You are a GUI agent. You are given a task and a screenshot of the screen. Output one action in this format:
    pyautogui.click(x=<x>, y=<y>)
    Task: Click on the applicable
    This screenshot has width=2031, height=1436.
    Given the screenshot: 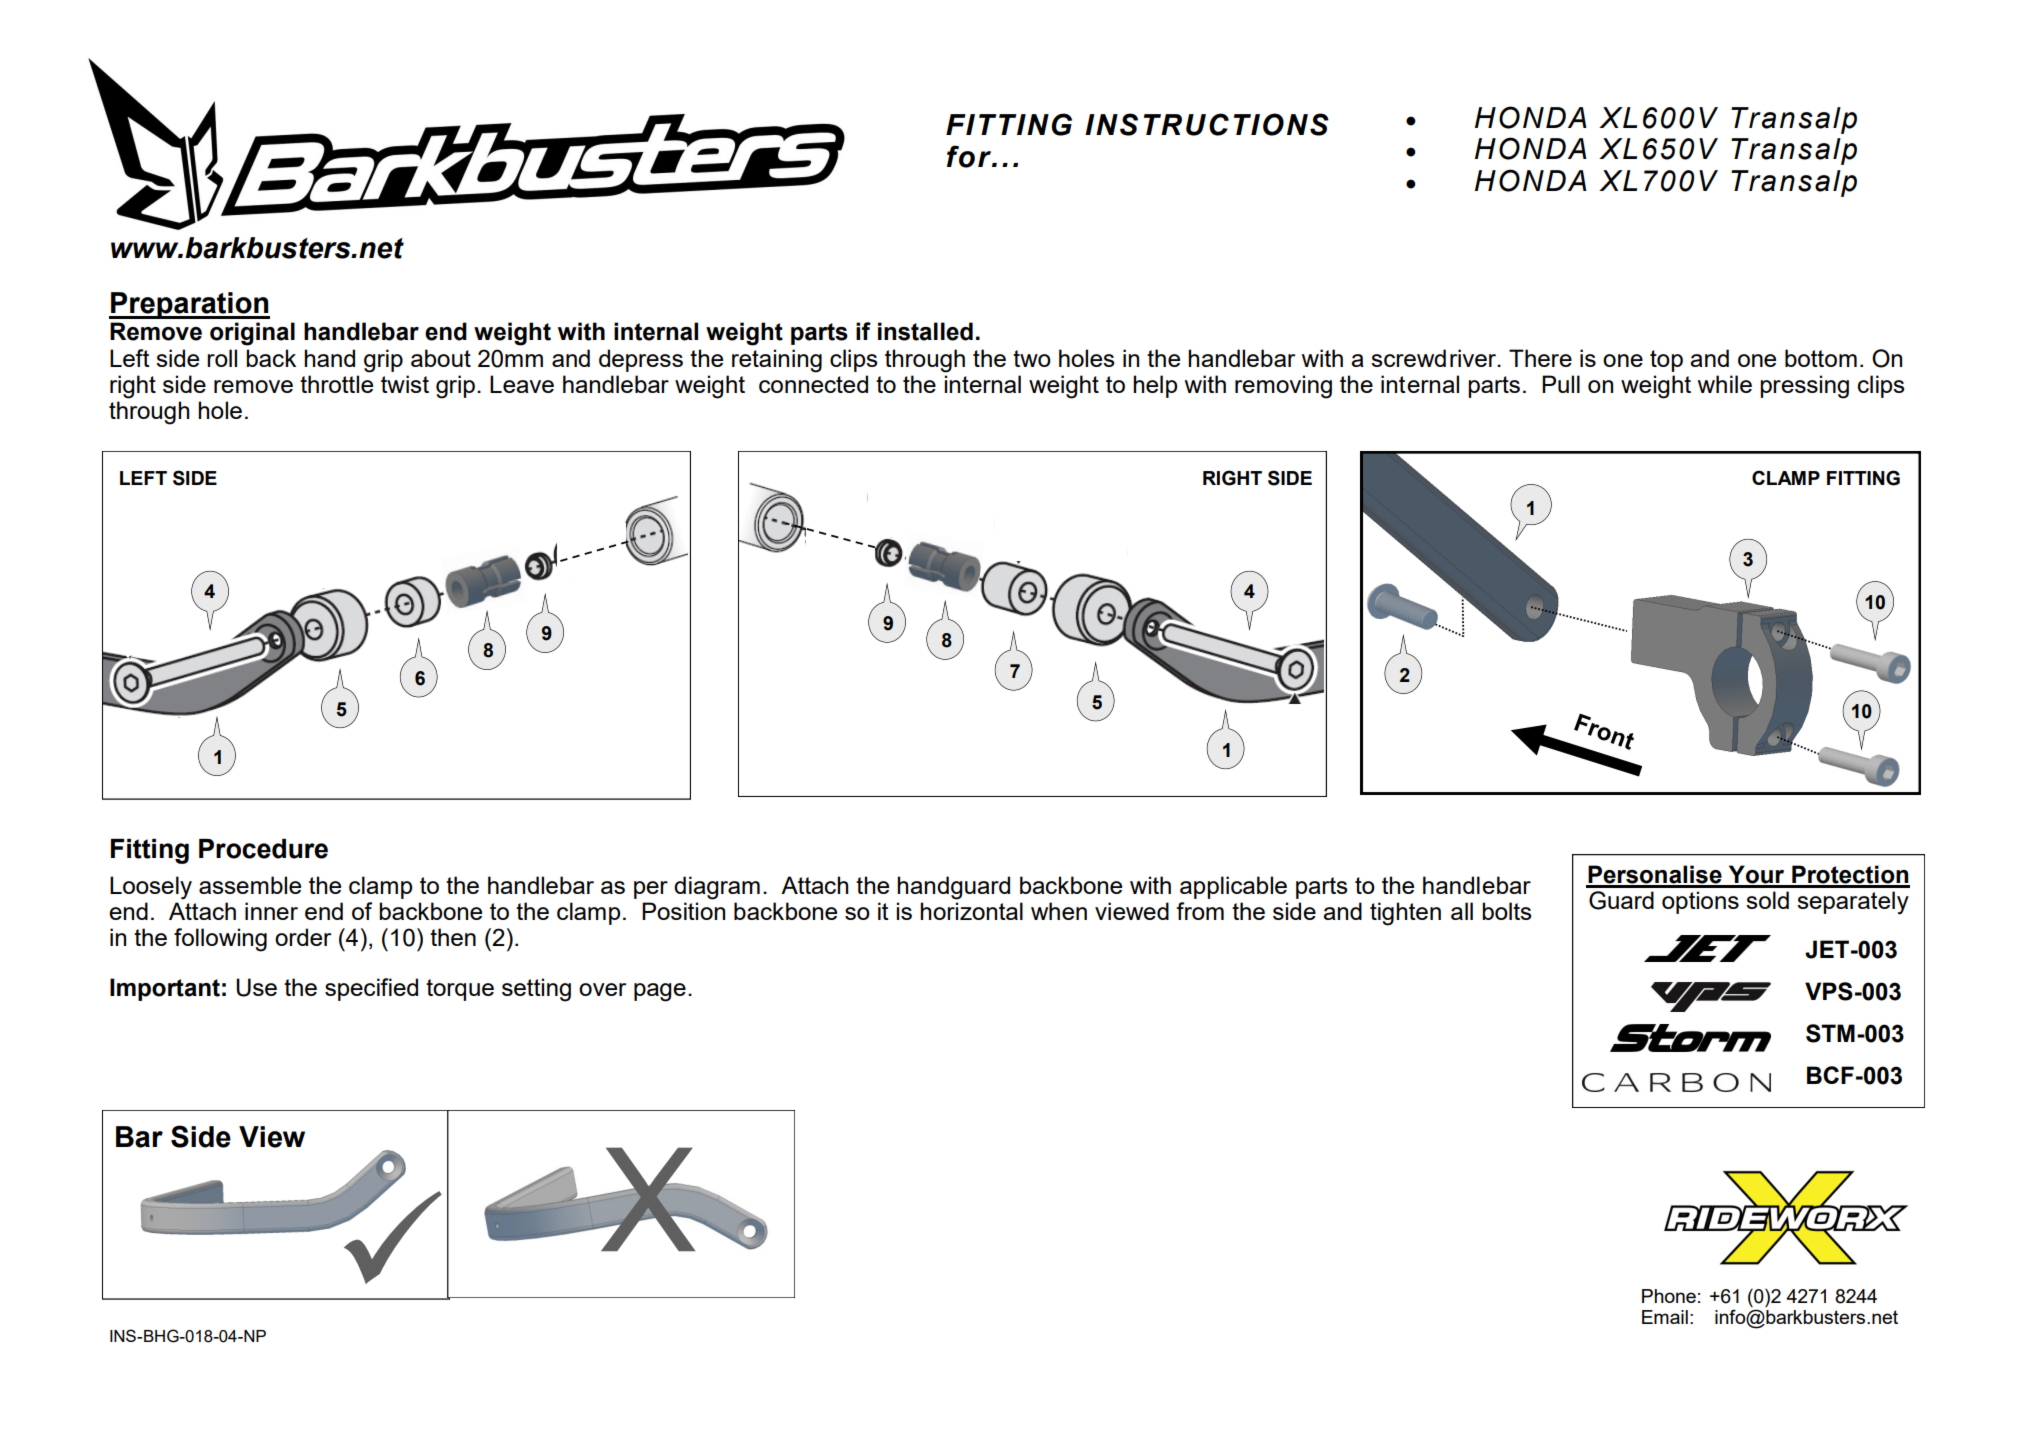 What is the action you would take?
    pyautogui.click(x=1233, y=887)
